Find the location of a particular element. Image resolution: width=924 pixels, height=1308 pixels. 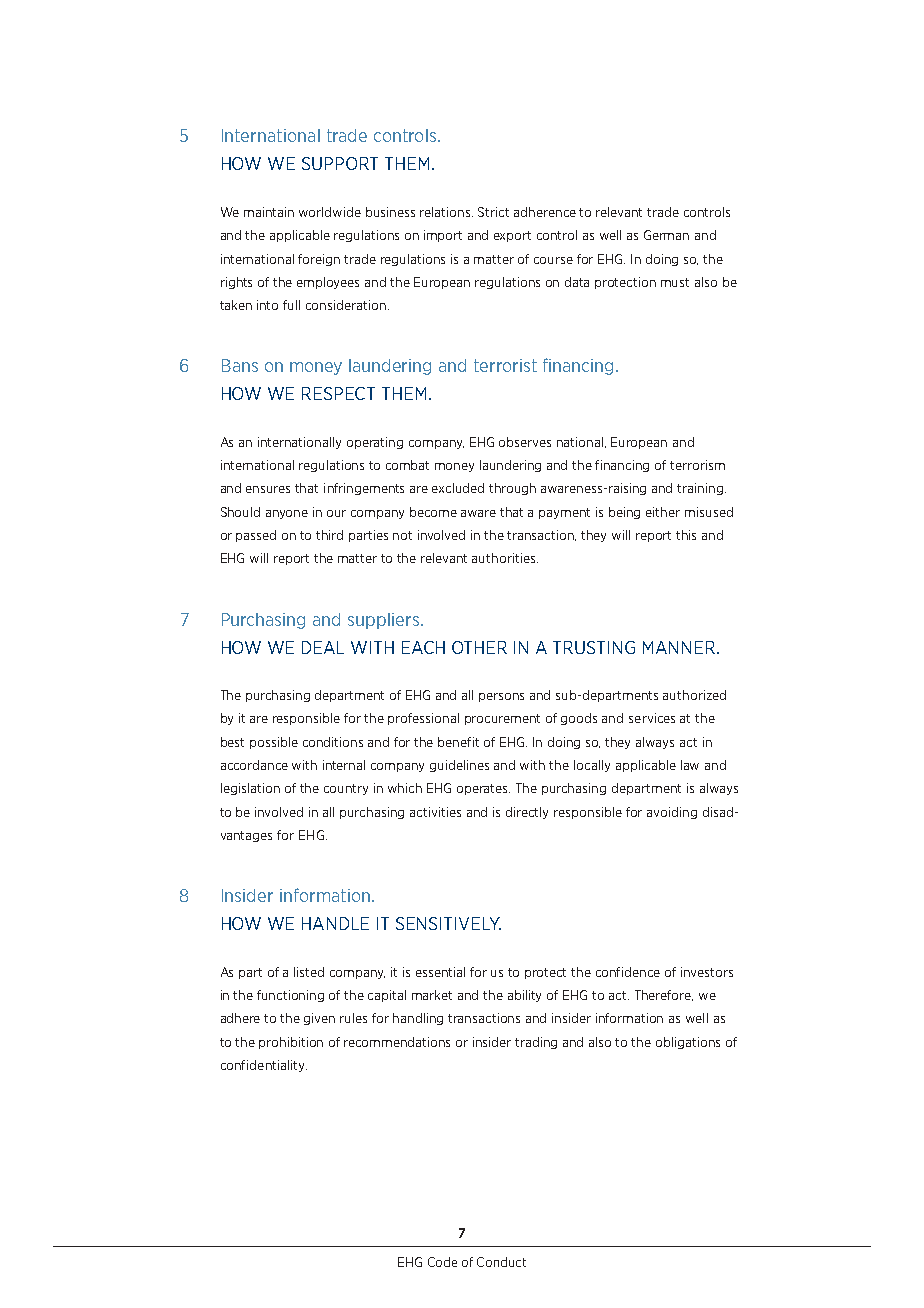

benefit is located at coordinates (458, 742).
